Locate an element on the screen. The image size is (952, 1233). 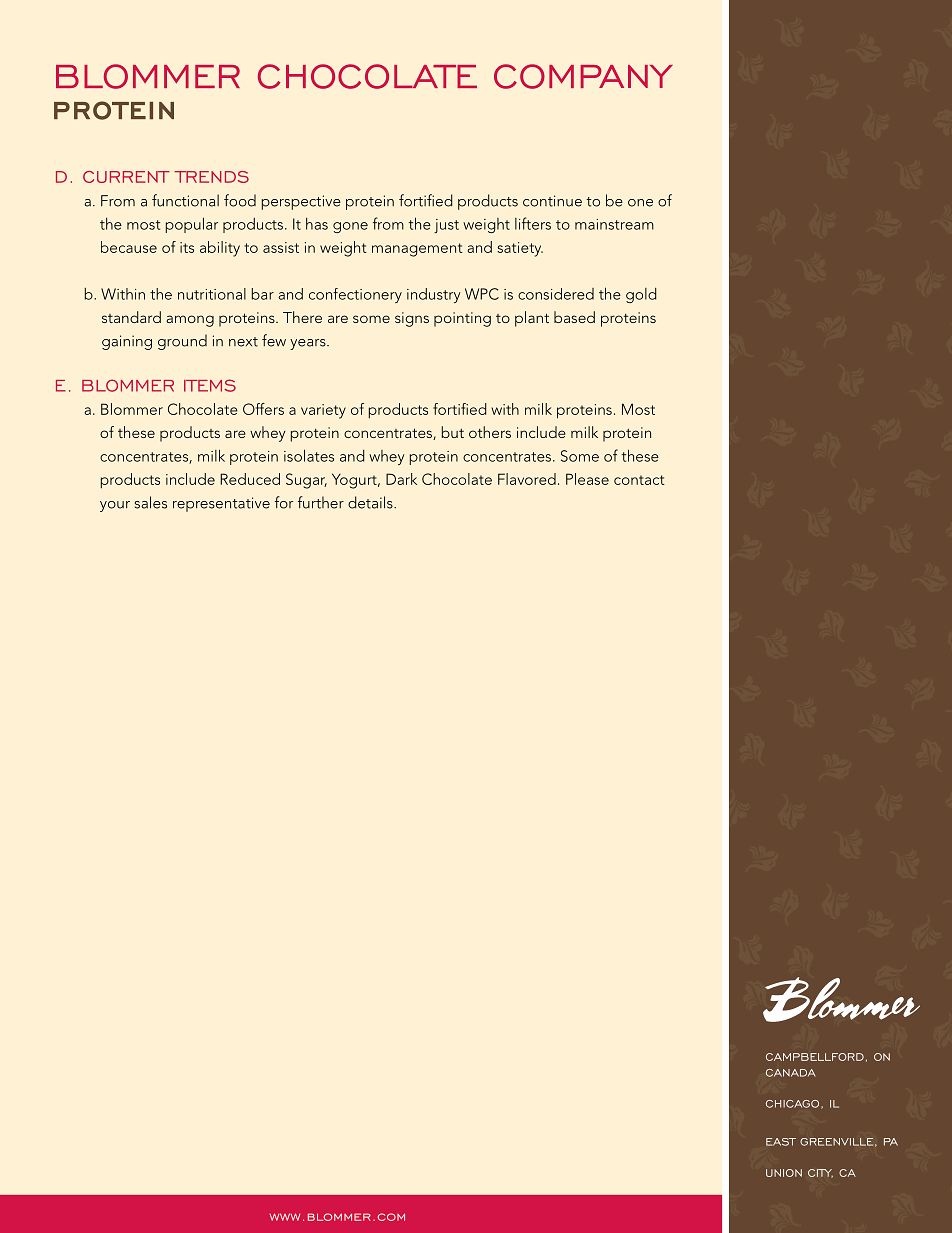
EAST is located at coordinates (781, 1142).
